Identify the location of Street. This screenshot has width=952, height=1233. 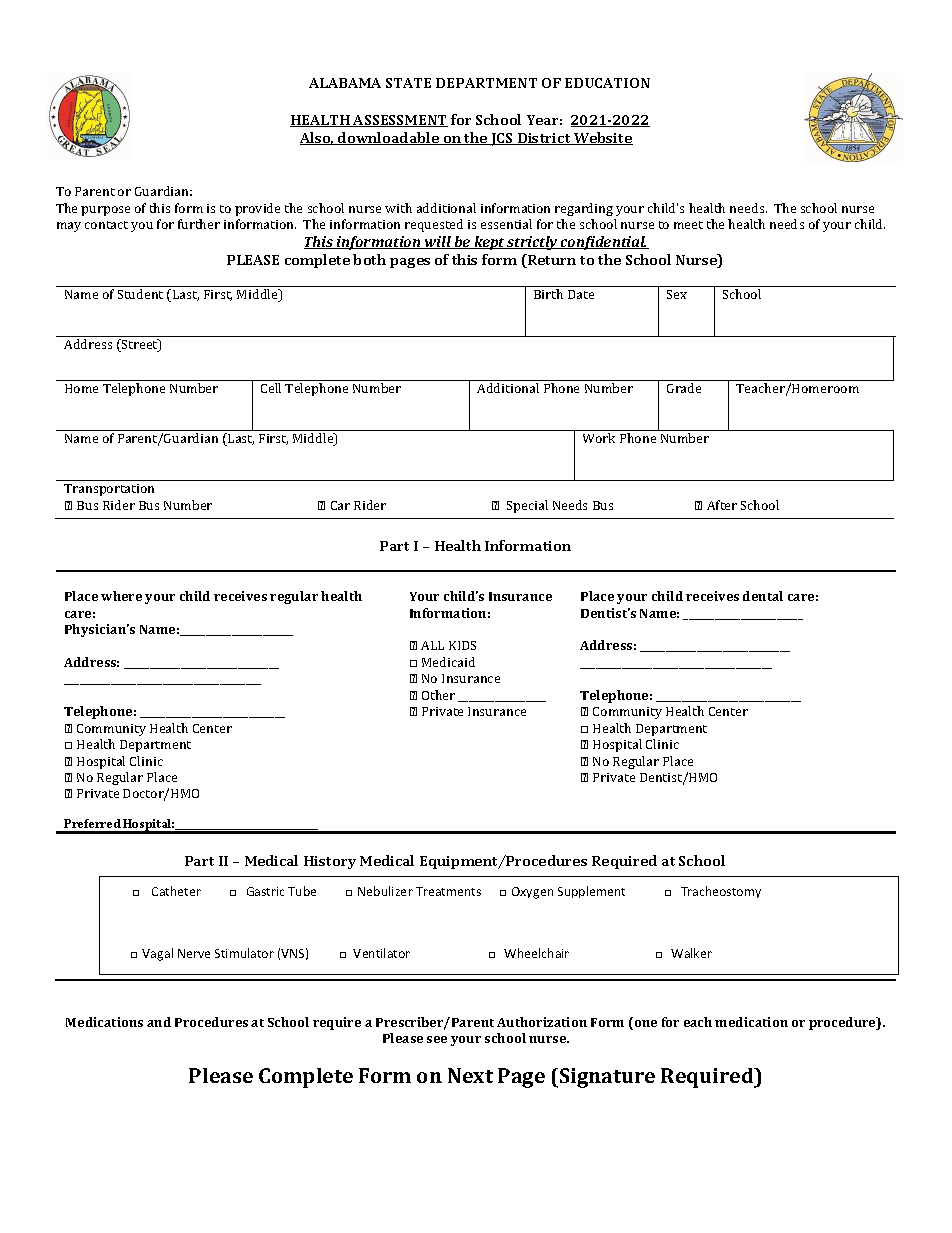
(140, 345).
